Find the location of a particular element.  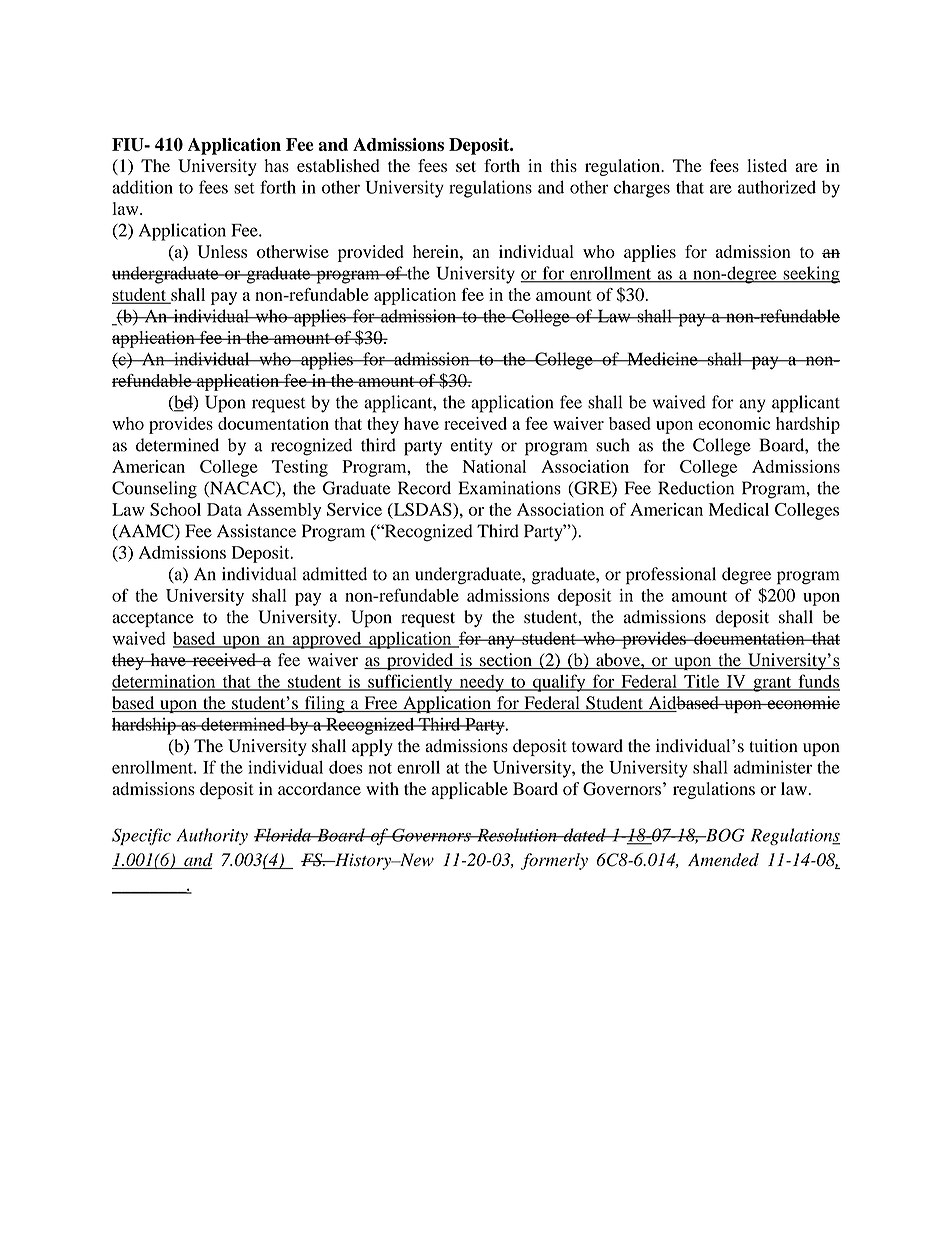

this is located at coordinates (563, 165).
